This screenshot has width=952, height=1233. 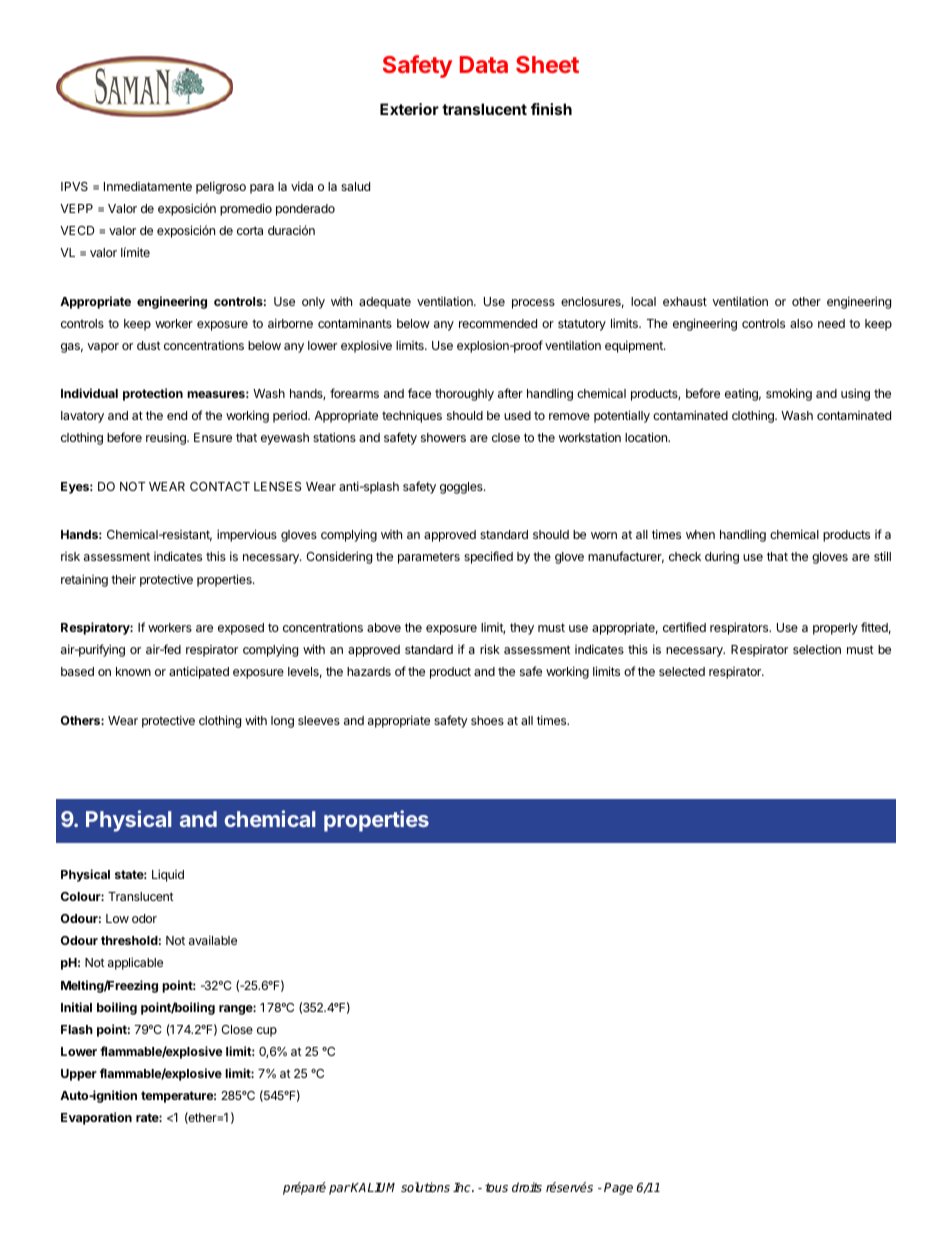 I want to click on Page, so click(x=618, y=1189).
